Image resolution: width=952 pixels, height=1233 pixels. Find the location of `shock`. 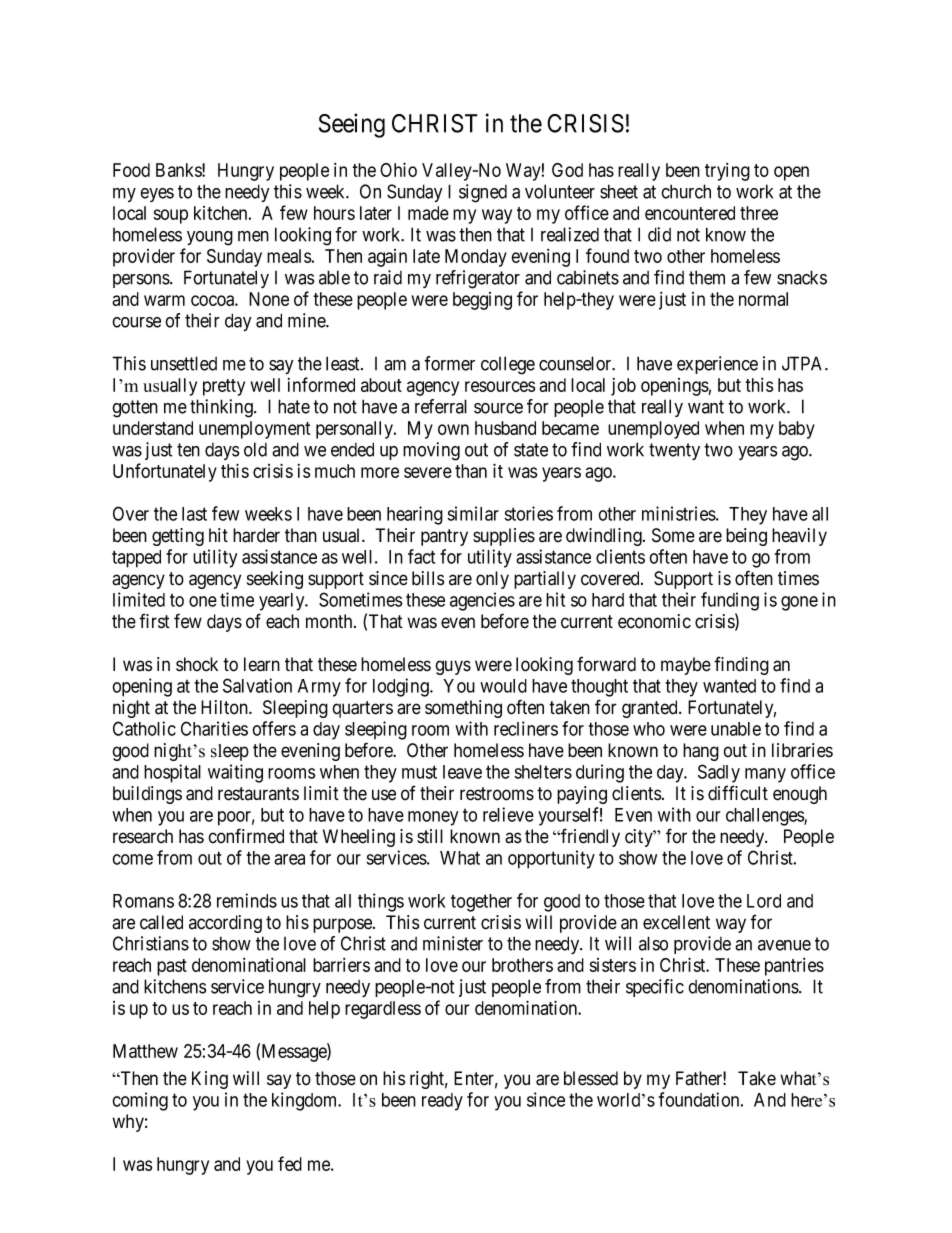

shock is located at coordinates (197, 664).
